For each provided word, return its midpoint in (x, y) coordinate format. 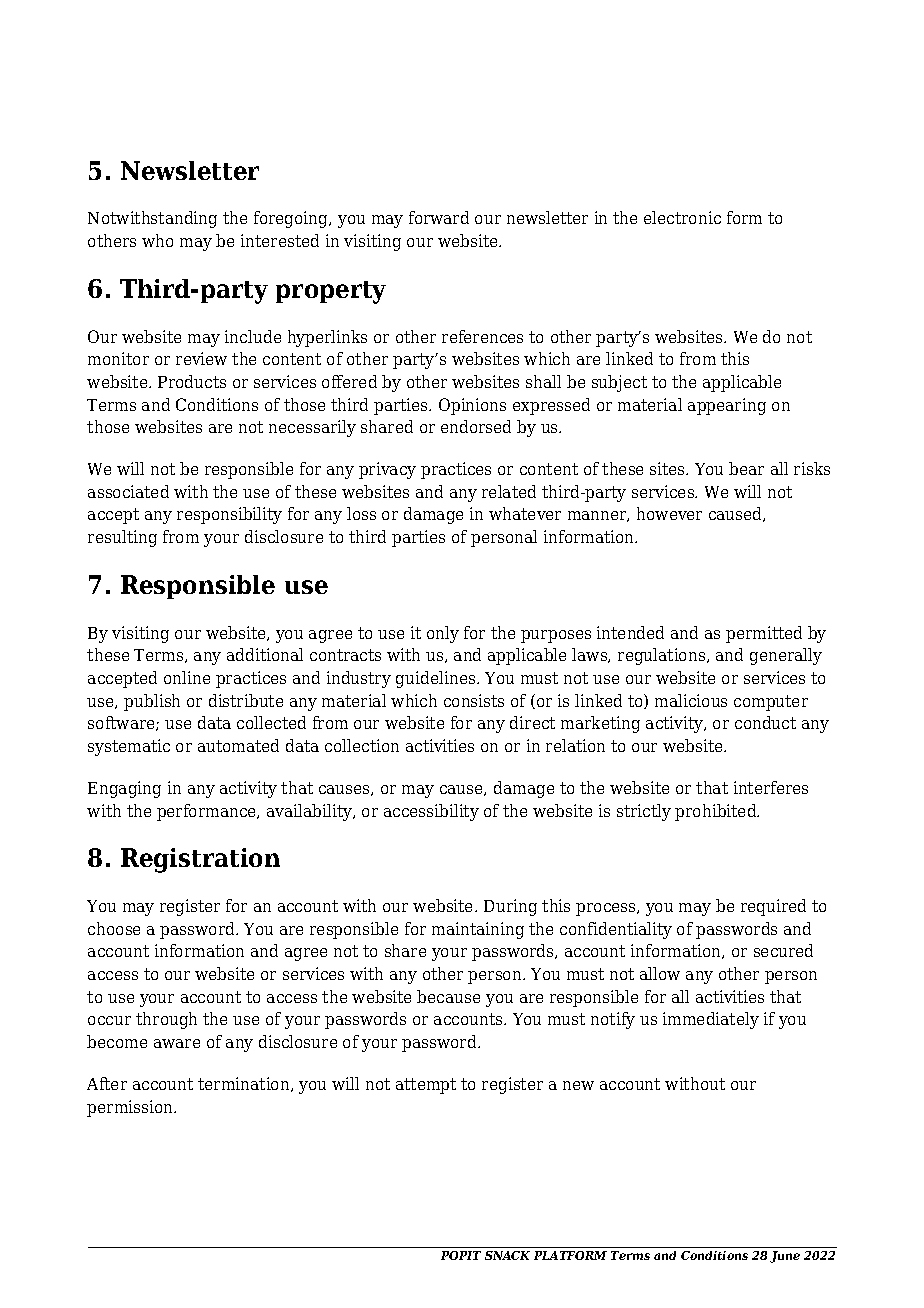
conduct (765, 722)
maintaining (478, 930)
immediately (711, 1020)
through (166, 1020)
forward (439, 217)
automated (238, 745)
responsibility (229, 515)
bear (746, 468)
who (157, 240)
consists (474, 700)
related (509, 491)
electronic (682, 217)
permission (131, 1108)
